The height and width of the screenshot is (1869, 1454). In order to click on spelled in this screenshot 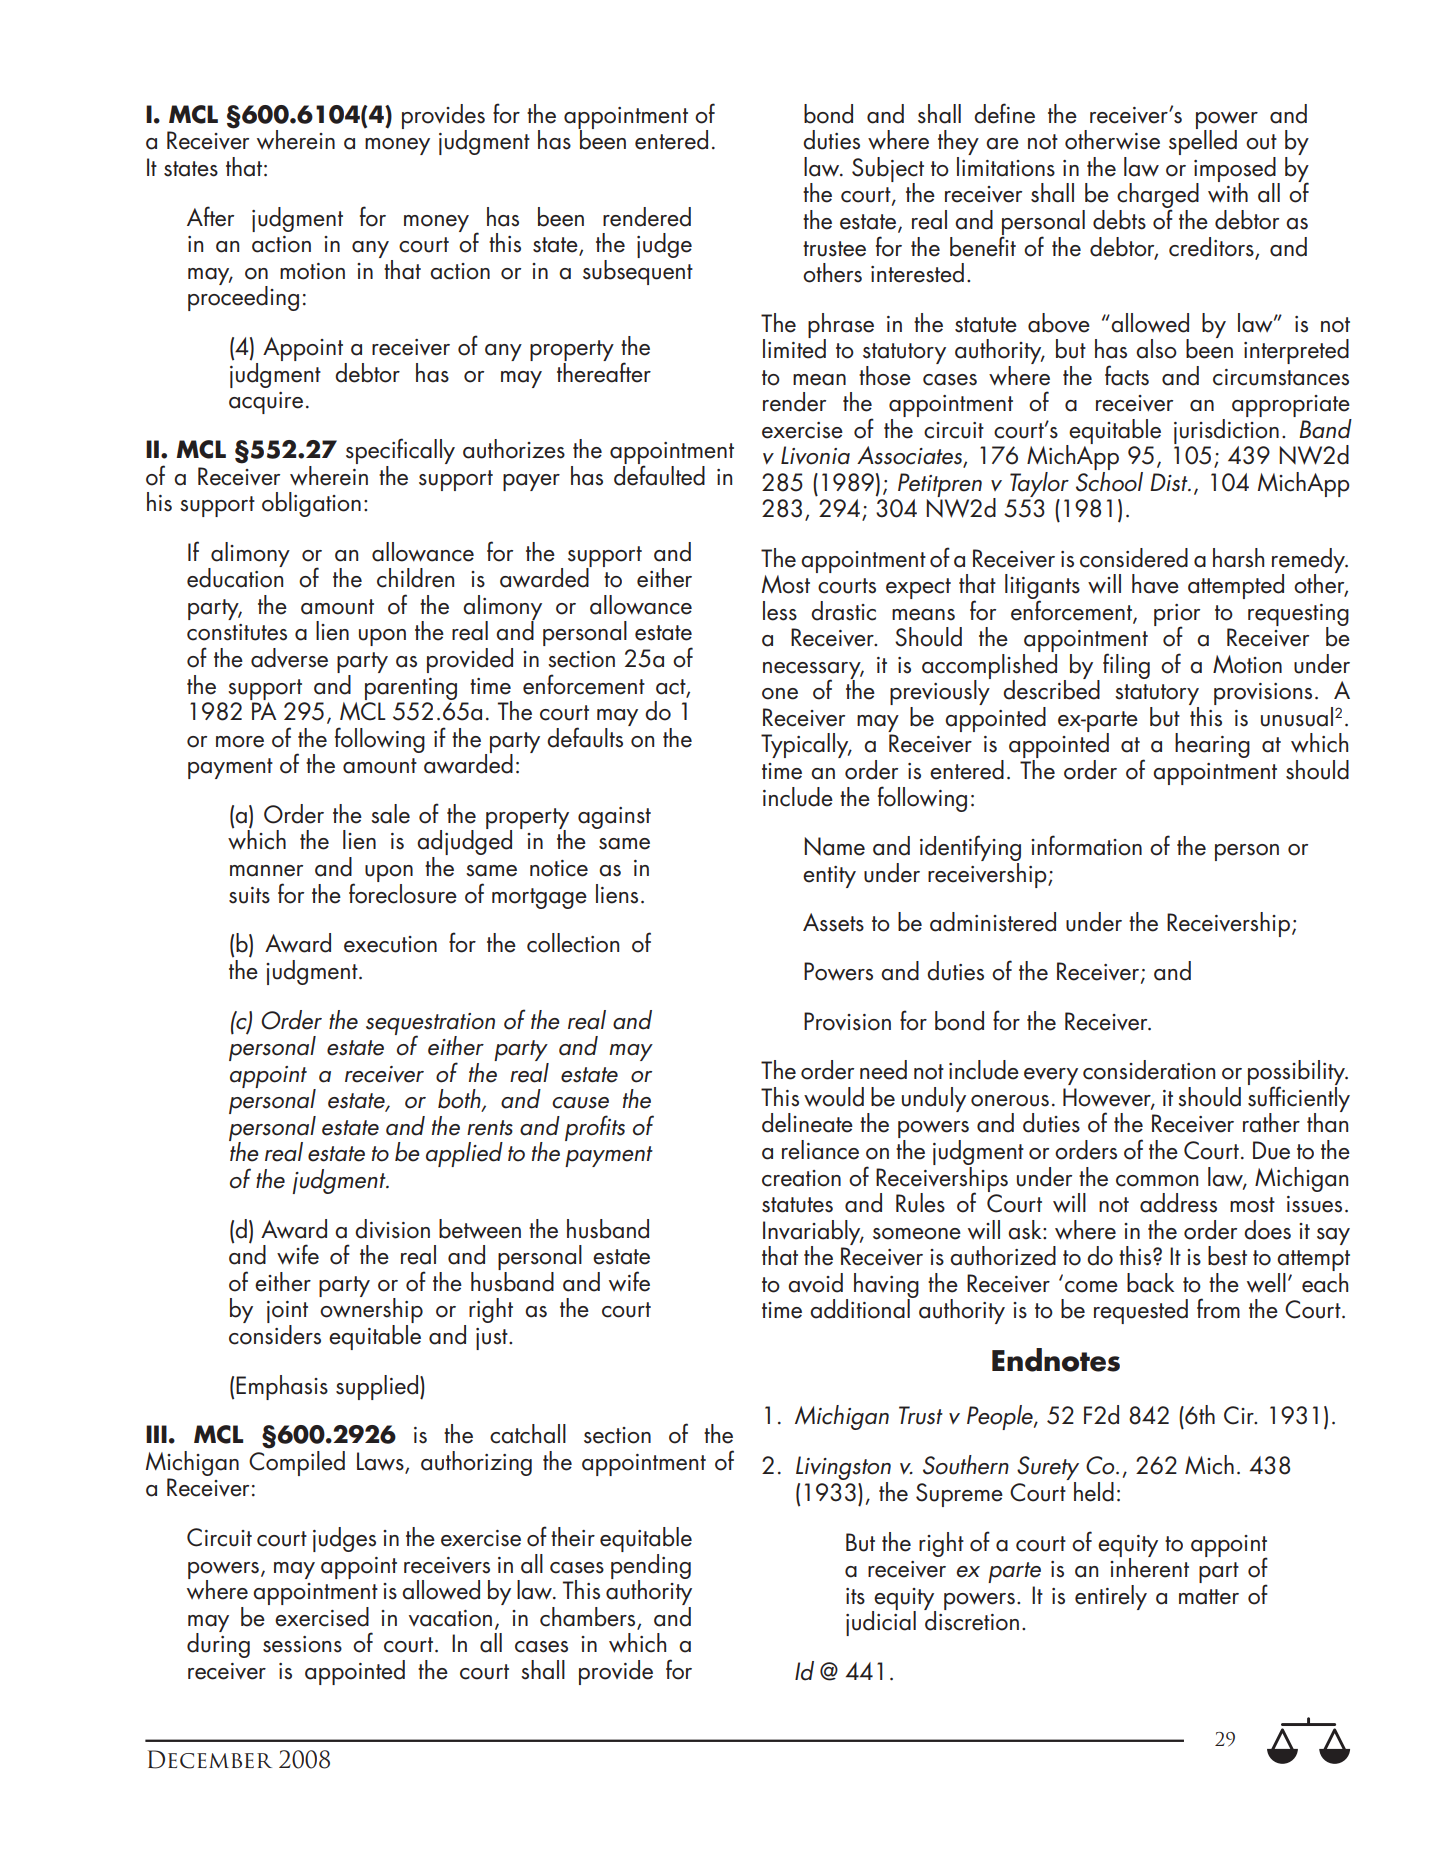, I will do `click(1203, 141)`.
